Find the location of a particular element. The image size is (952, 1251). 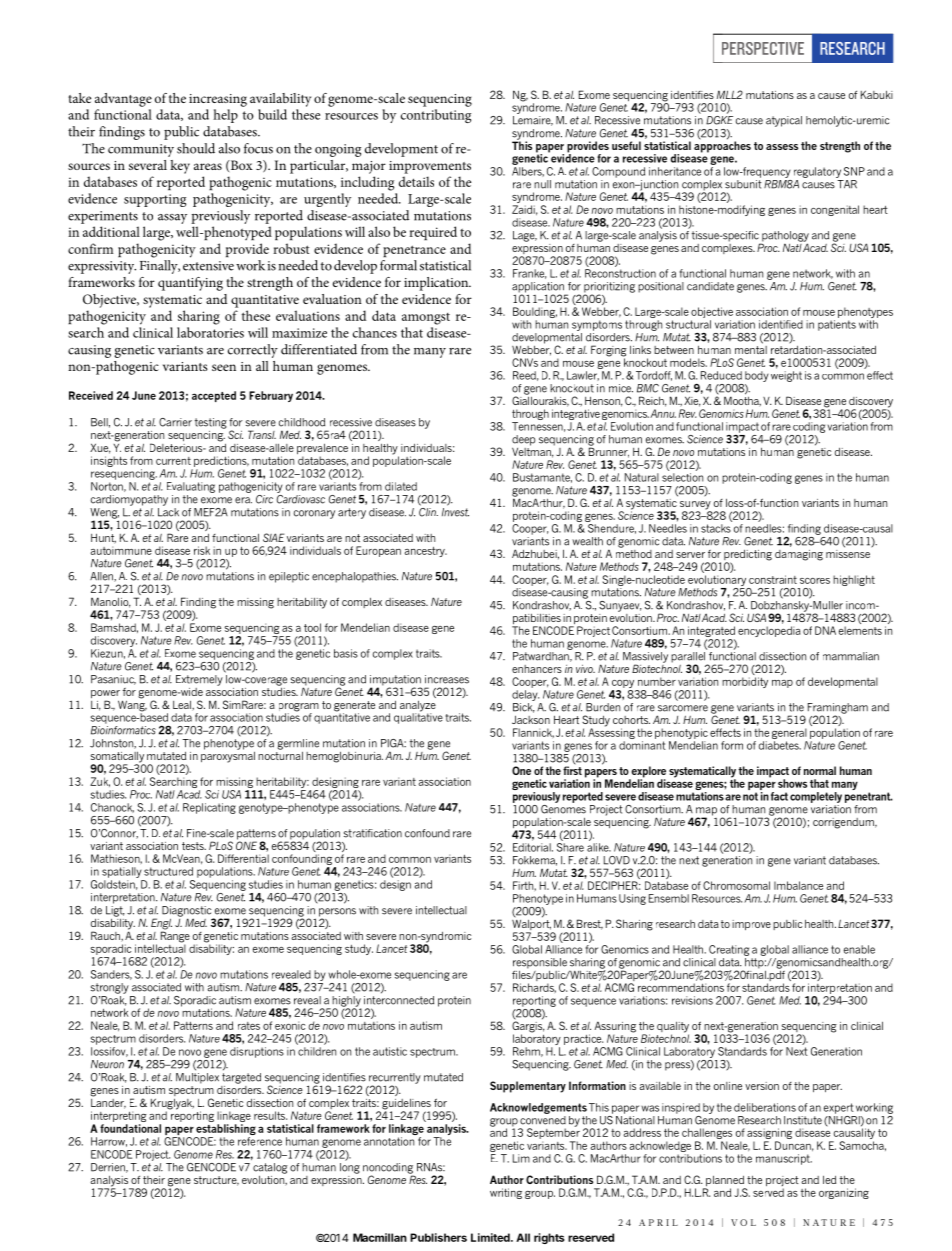

manuscript is located at coordinates (784, 1159).
